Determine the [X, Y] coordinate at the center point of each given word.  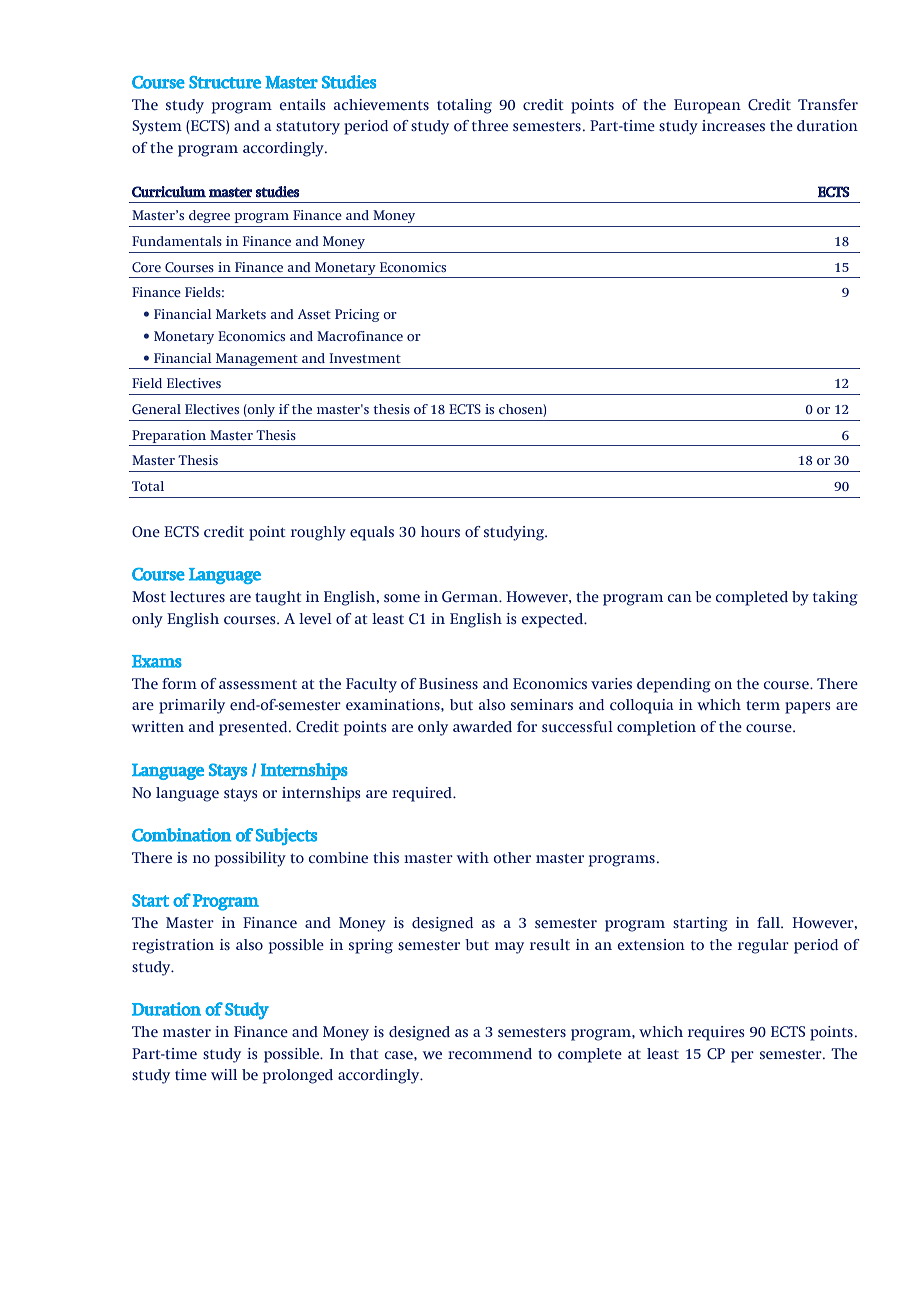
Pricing [357, 315]
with [473, 857]
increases [733, 125]
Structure [225, 82]
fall [769, 922]
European [707, 106]
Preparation [169, 436]
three [490, 125]
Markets [241, 314]
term [763, 705]
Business [448, 683]
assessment [258, 684]
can [680, 598]
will [224, 1074]
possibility [250, 859]
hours [440, 531]
